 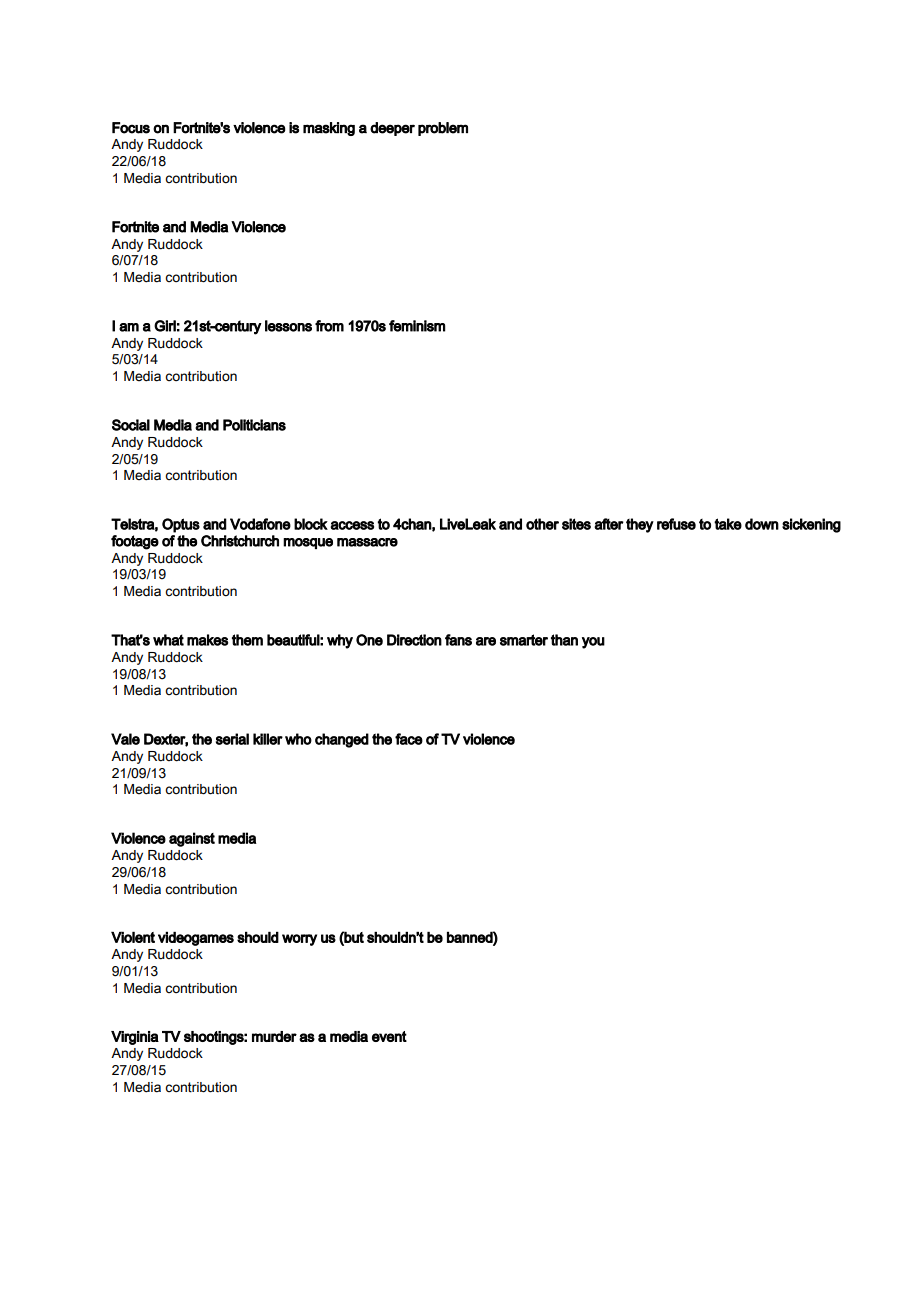 I want to click on you, so click(x=593, y=643).
